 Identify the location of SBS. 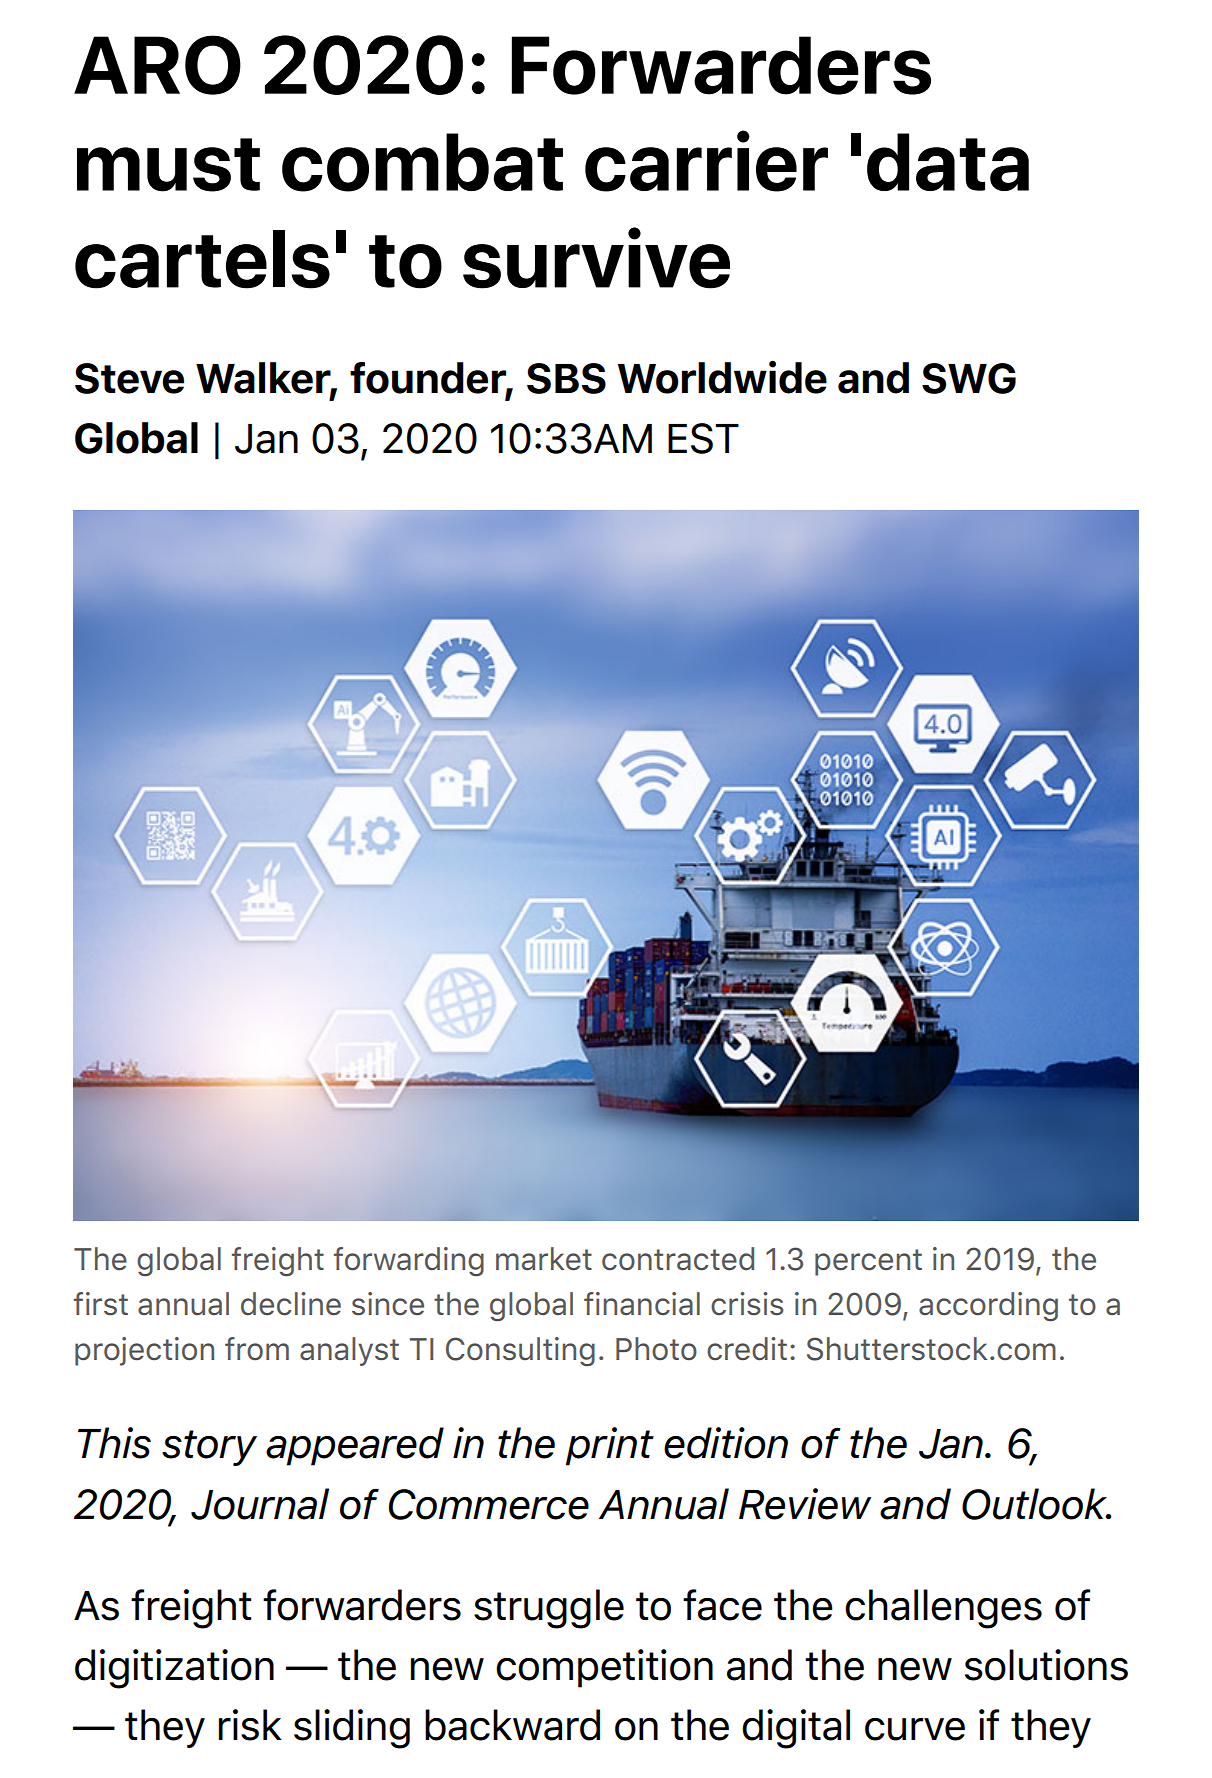
(566, 378).
